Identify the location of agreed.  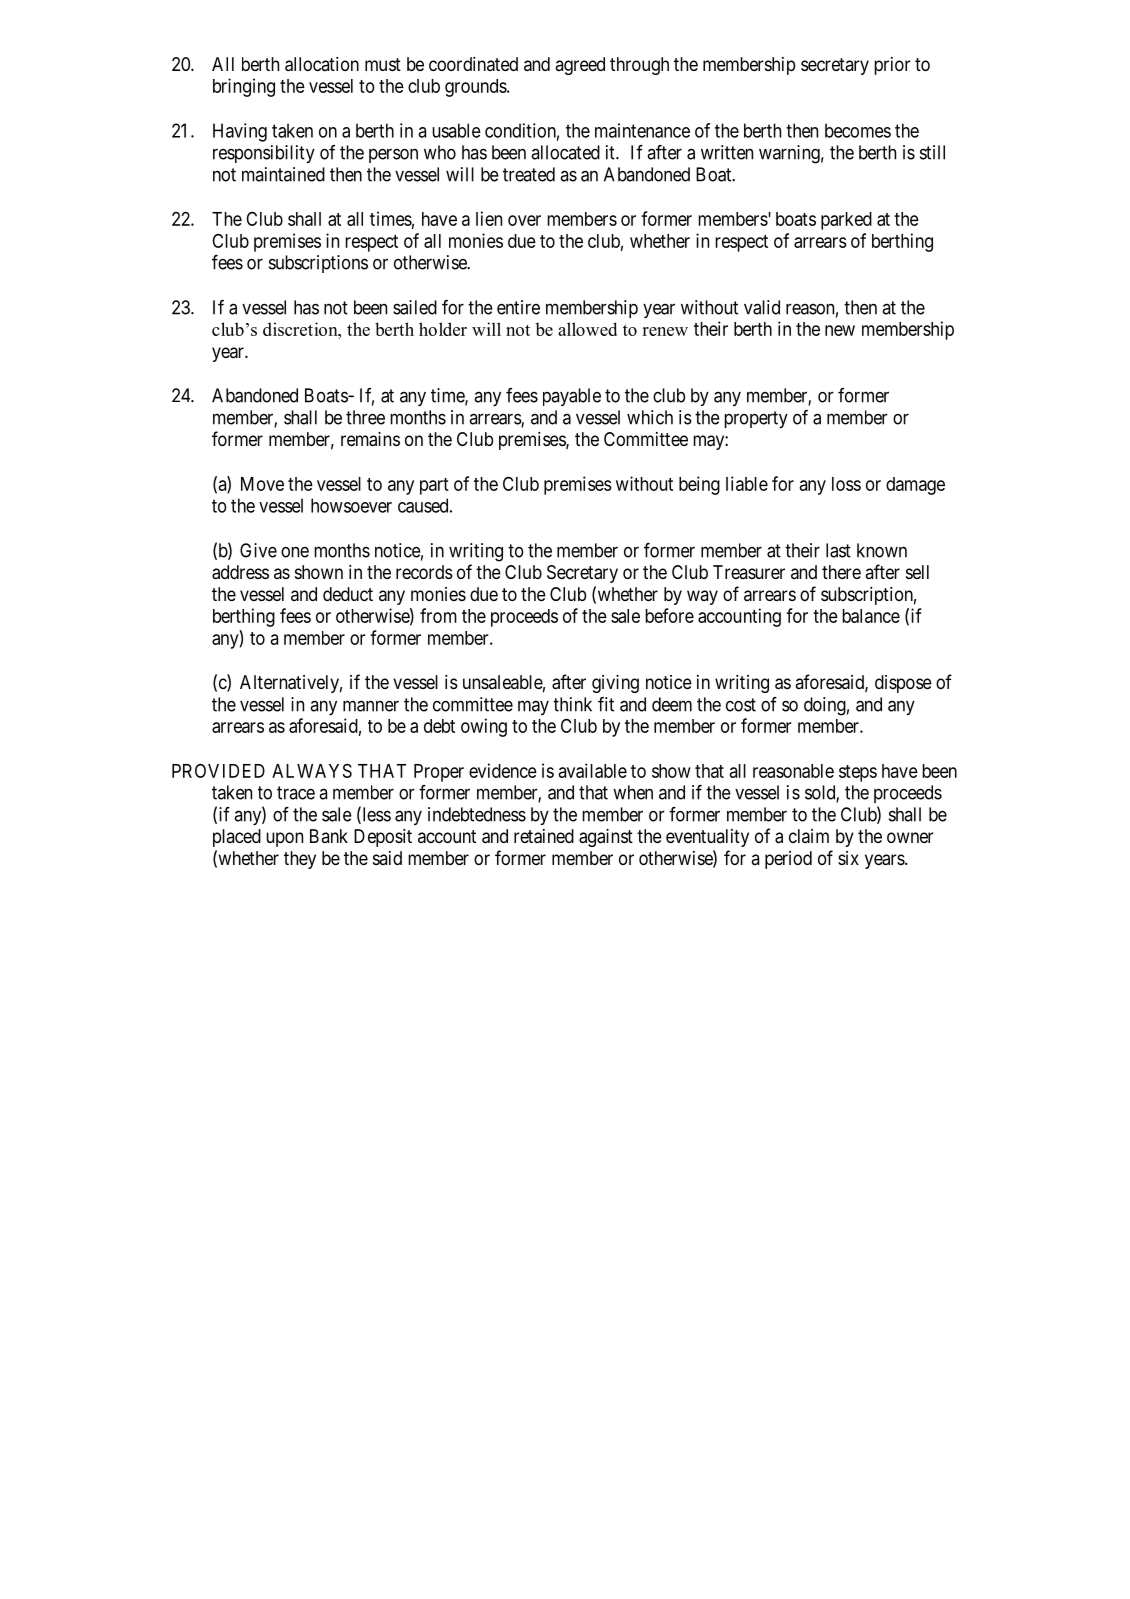
(580, 66).
